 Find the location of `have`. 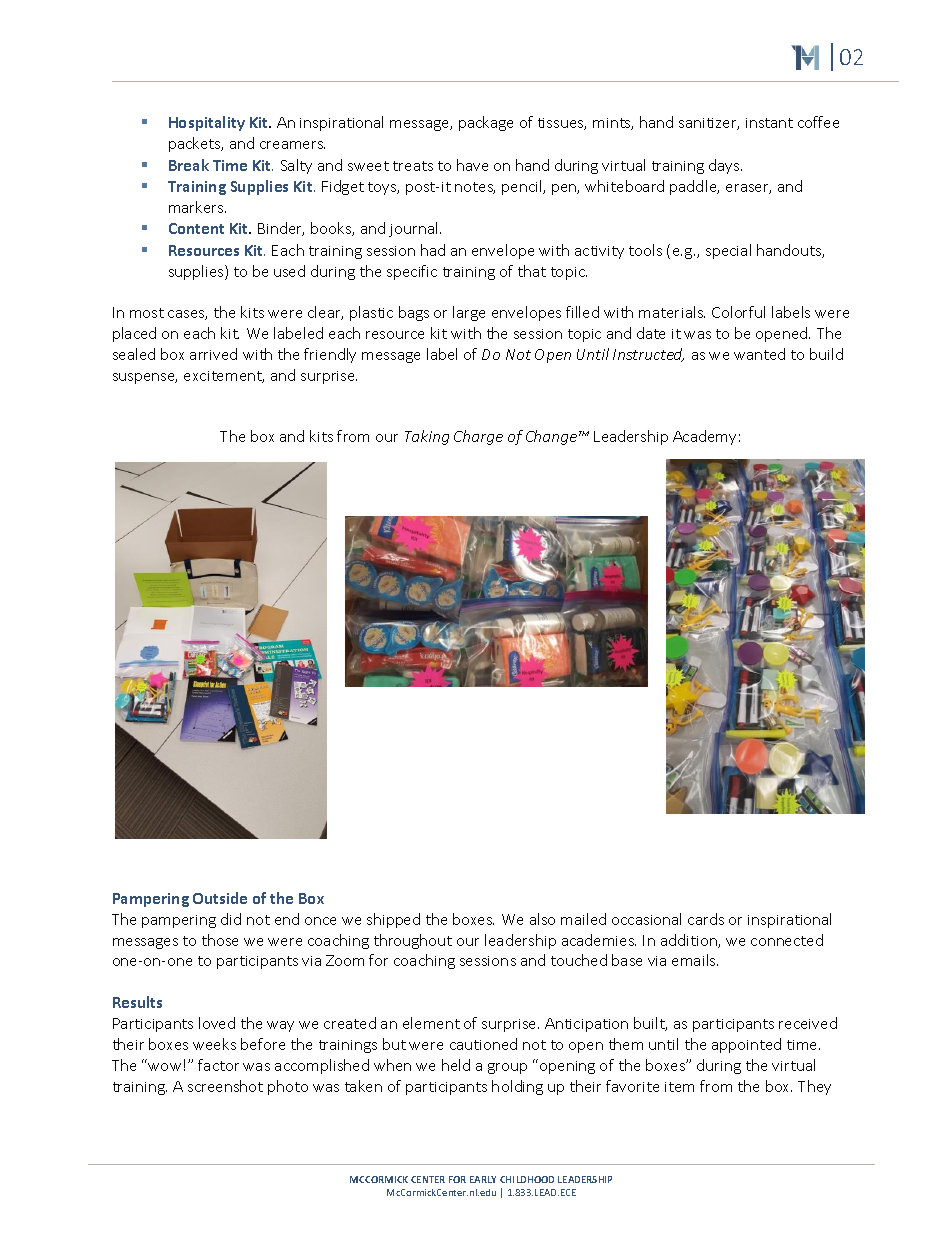

have is located at coordinates (472, 165).
